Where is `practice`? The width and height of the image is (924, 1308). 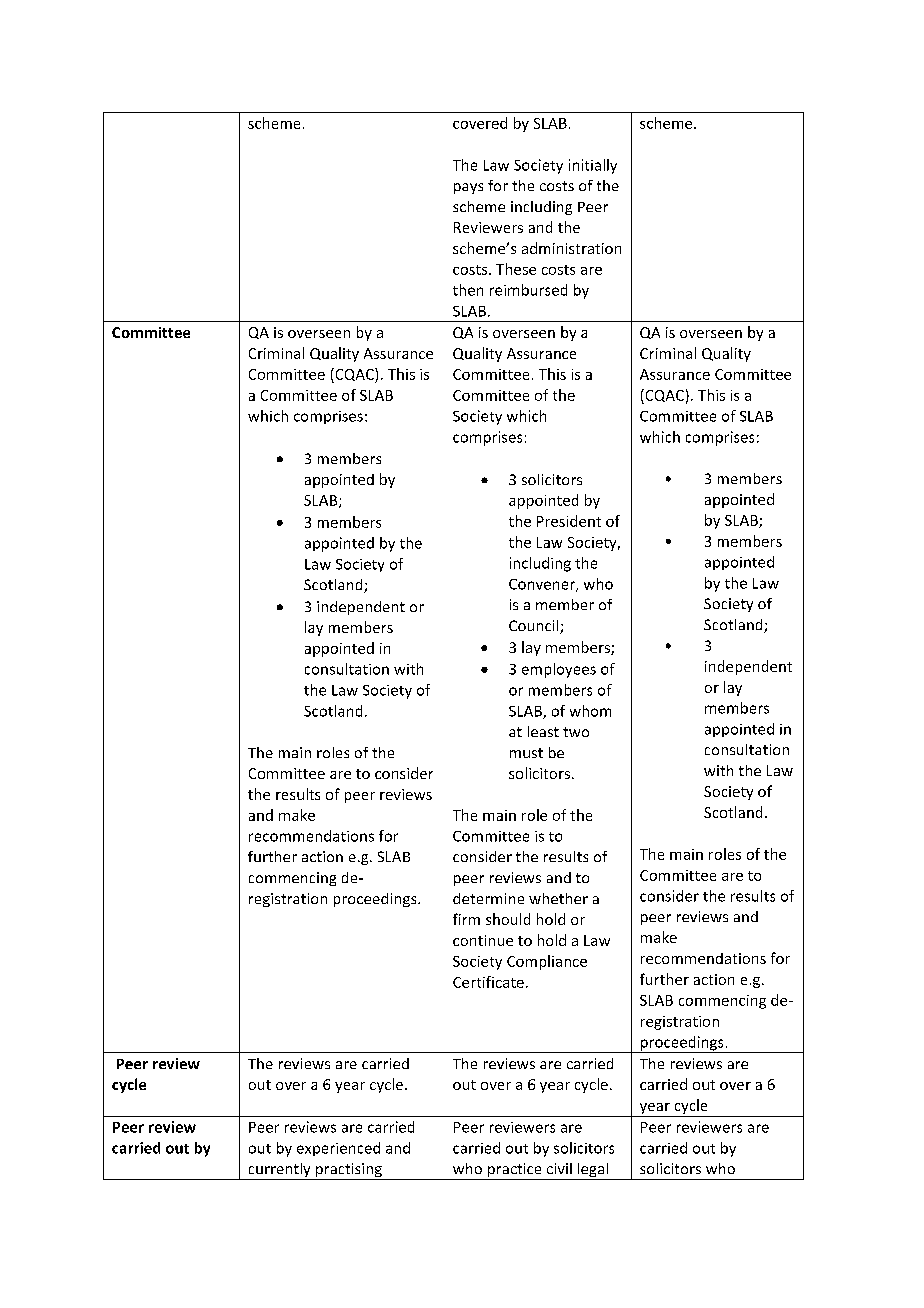 practice is located at coordinates (515, 1171).
